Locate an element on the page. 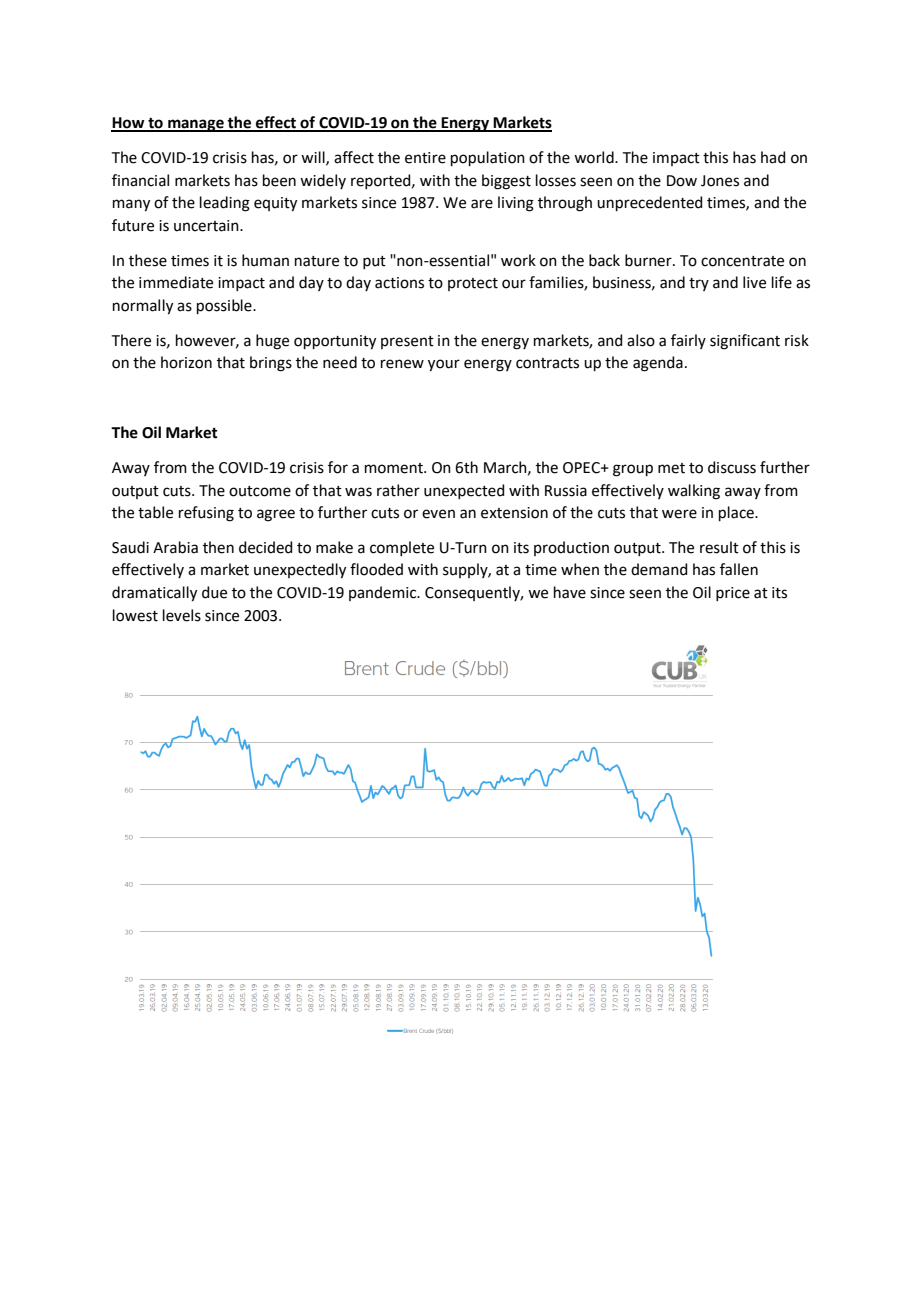 The height and width of the page is (1308, 924). protect is located at coordinates (473, 284).
